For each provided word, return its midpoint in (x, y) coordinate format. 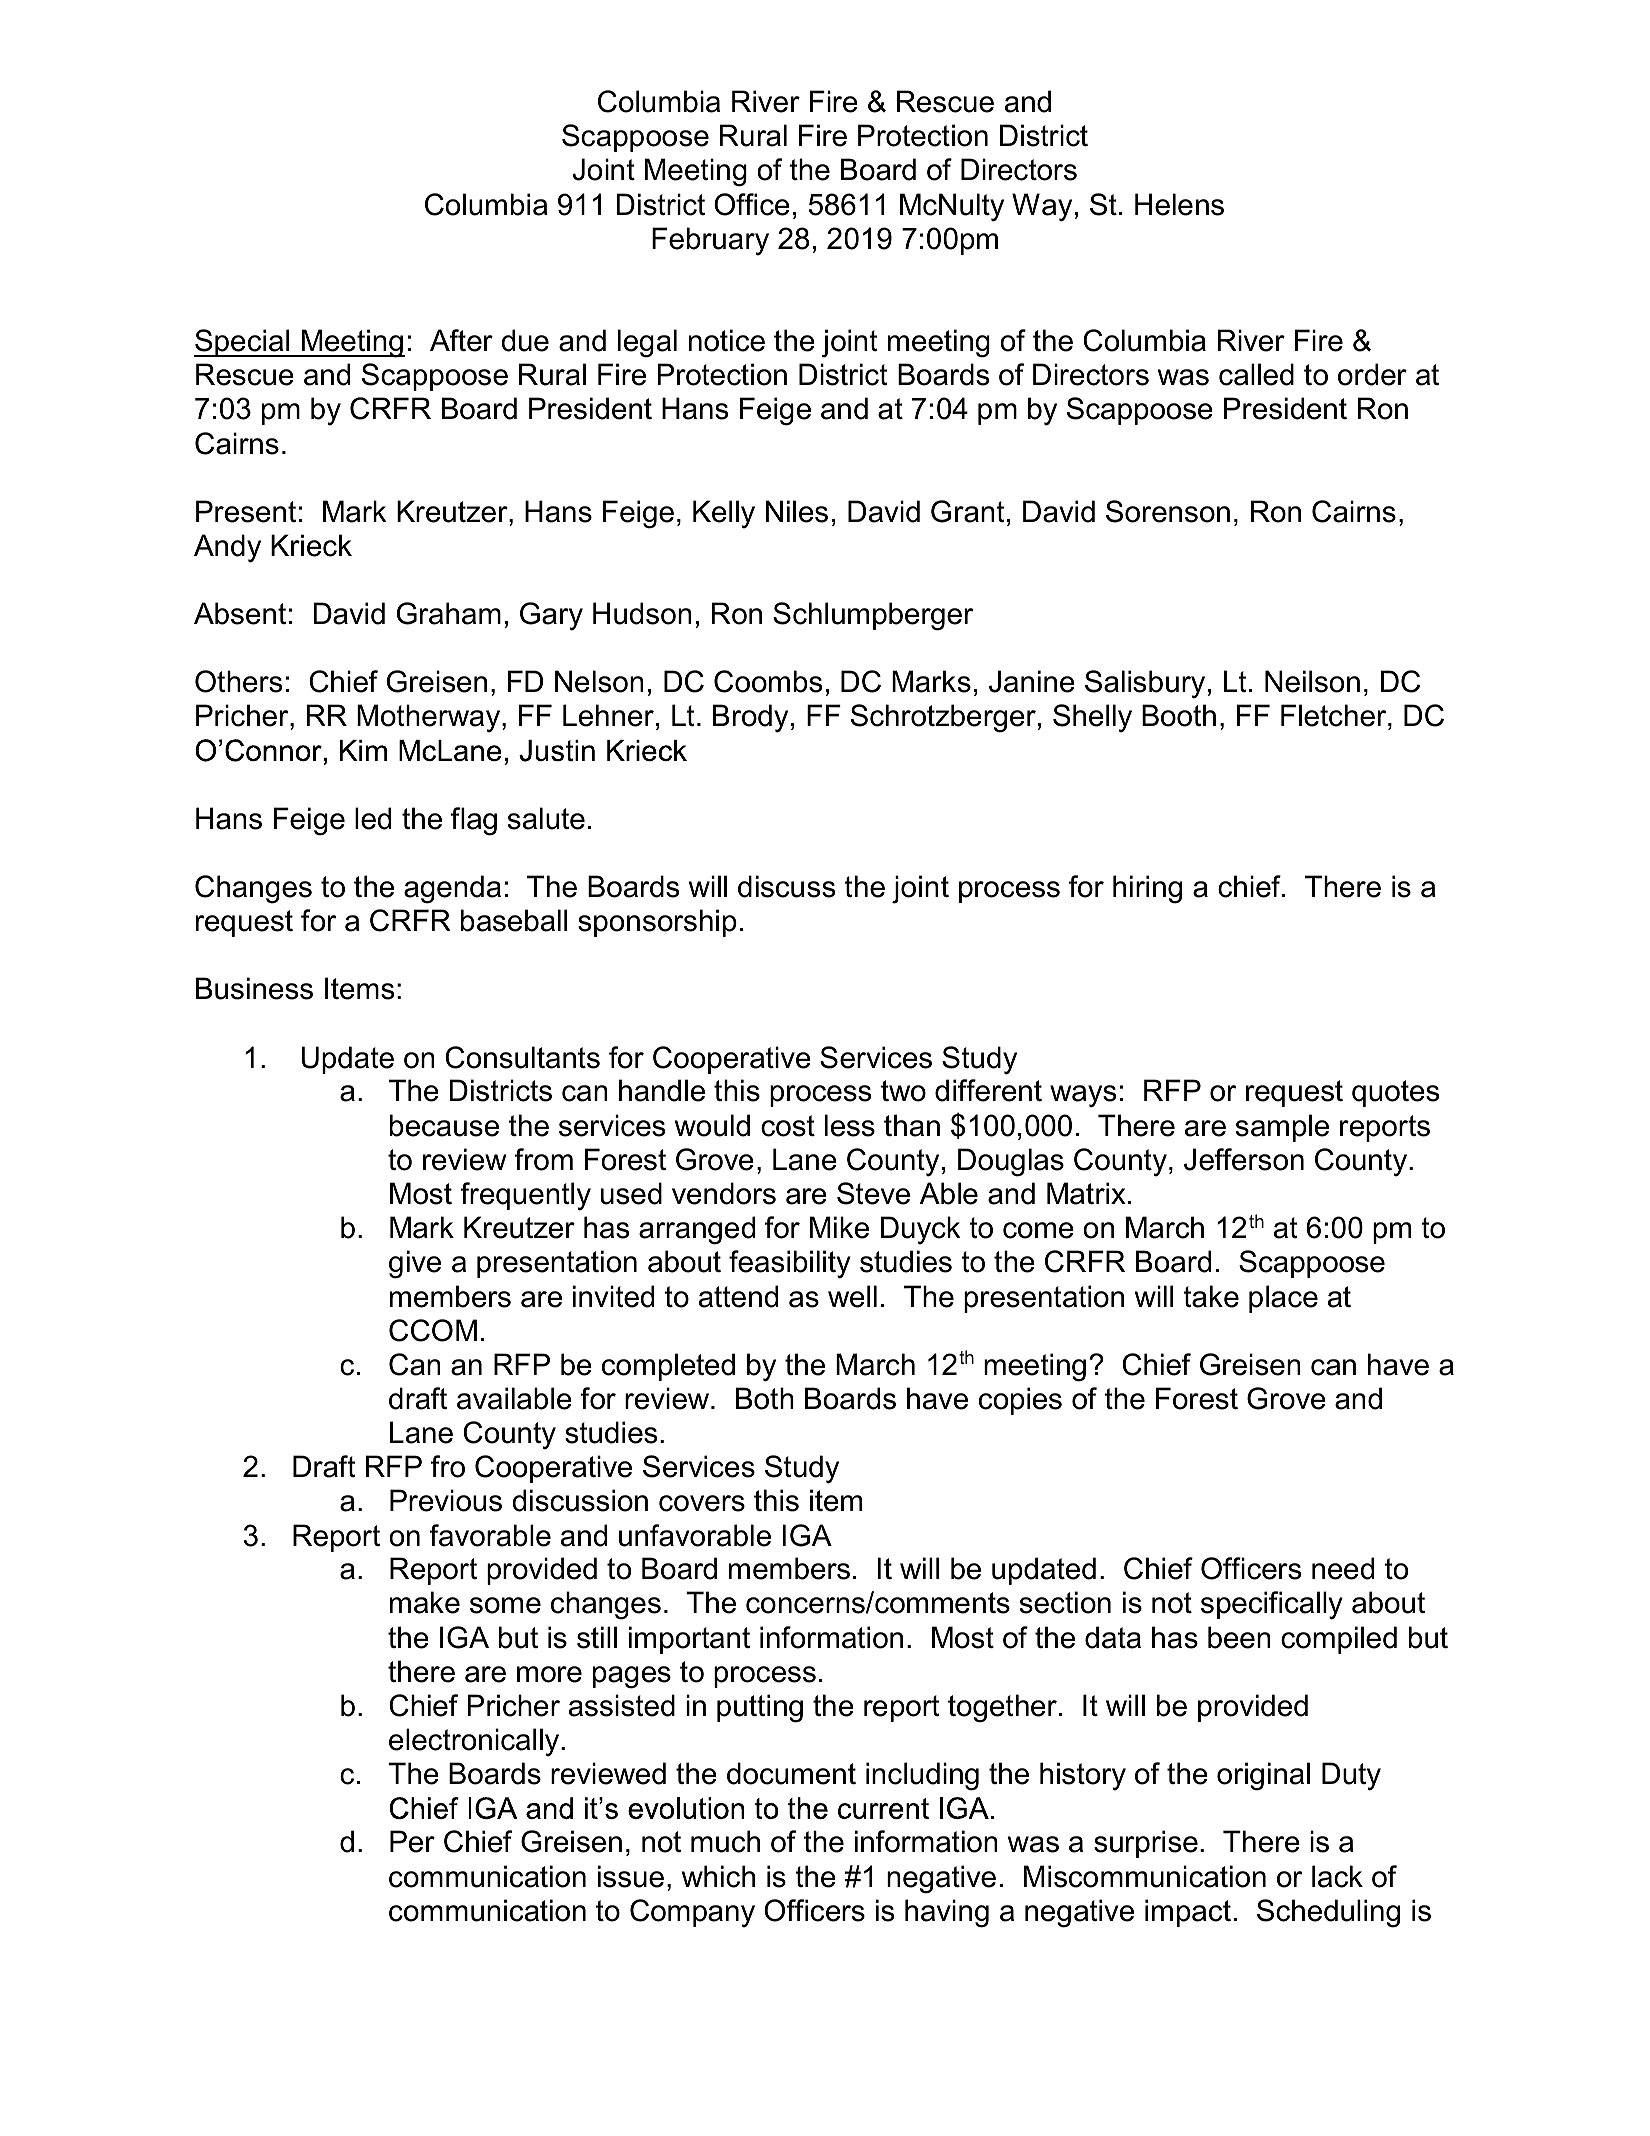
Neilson (1312, 681)
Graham (449, 613)
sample (1282, 1128)
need (1343, 1568)
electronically (475, 1742)
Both (765, 1398)
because (444, 1125)
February (710, 241)
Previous (446, 1500)
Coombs (768, 681)
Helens (1179, 204)
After (461, 340)
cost (788, 1126)
